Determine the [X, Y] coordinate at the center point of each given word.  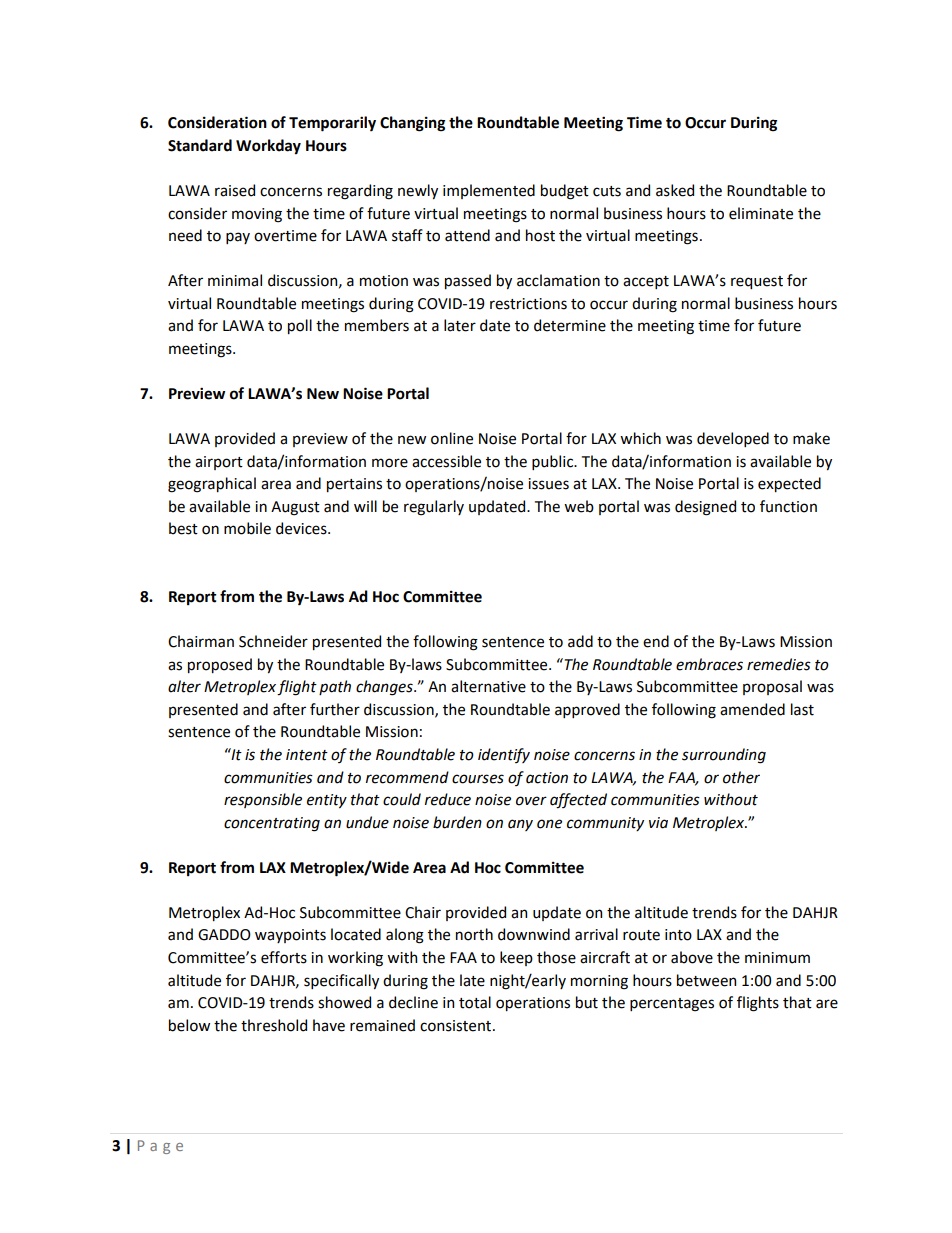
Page [160, 1147]
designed [705, 508]
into [678, 935]
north [474, 934]
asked [675, 190]
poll [300, 326]
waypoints [290, 936]
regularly [434, 508]
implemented [489, 191]
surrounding [724, 756]
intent [307, 755]
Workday [268, 147]
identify [504, 755]
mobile [247, 528]
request [757, 282]
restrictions [528, 304]
